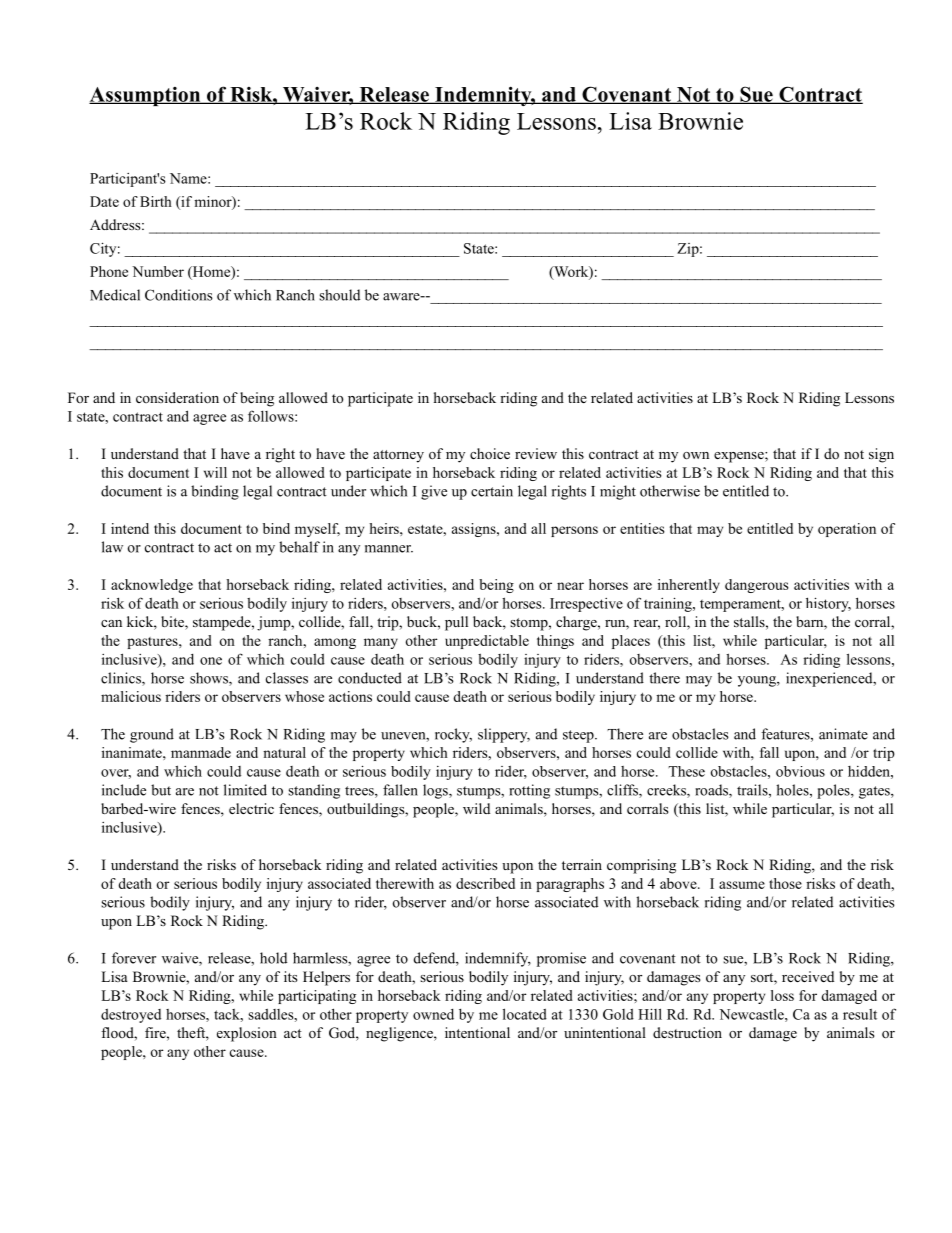 The height and width of the screenshot is (1233, 952). I want to click on destroyed, so click(131, 1016).
